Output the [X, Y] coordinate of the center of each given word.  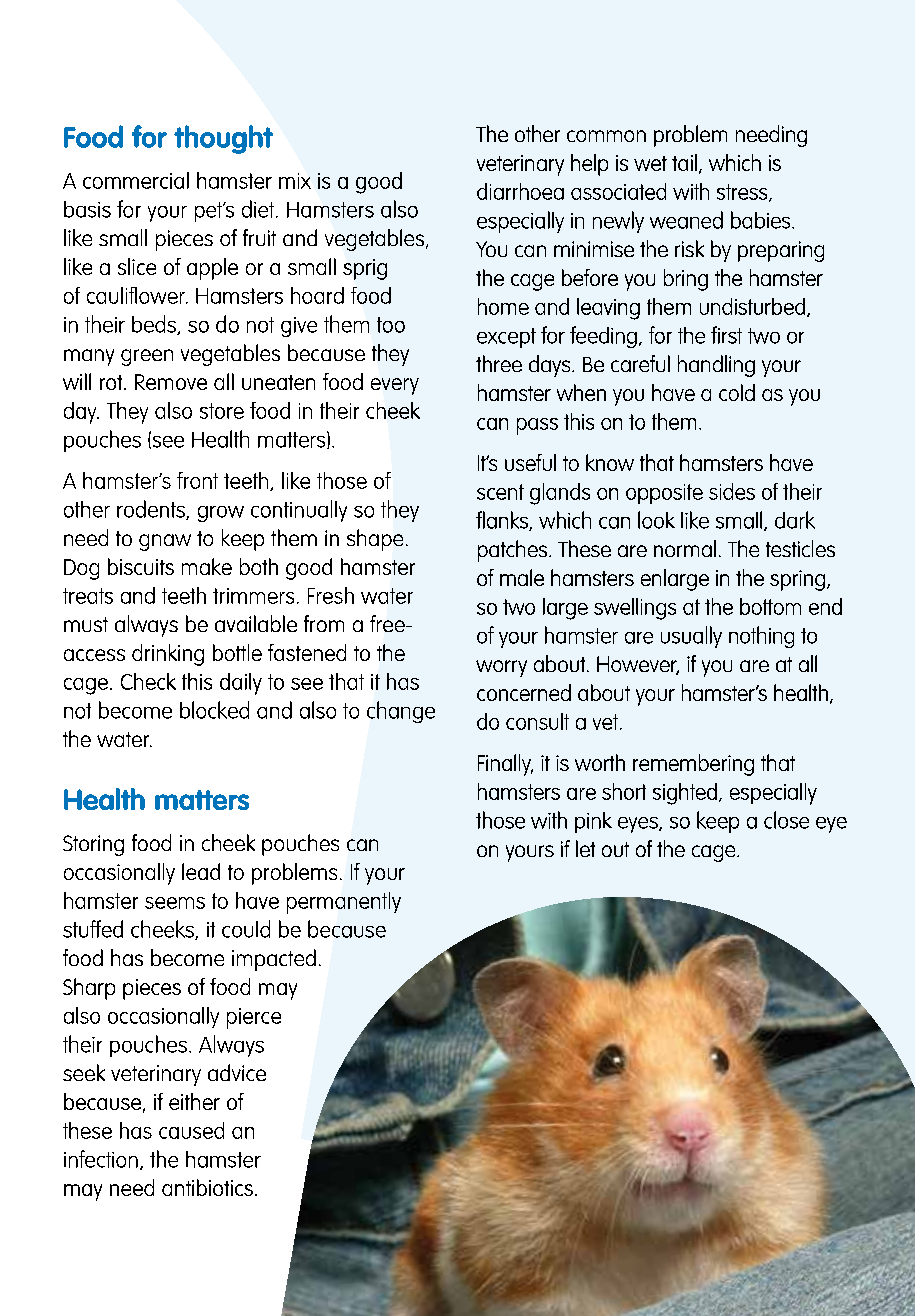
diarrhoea [520, 191]
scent [500, 492]
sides [732, 491]
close [786, 820]
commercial [136, 180]
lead [201, 871]
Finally [505, 765]
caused [191, 1130]
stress [743, 193]
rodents [152, 510]
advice [237, 1072]
